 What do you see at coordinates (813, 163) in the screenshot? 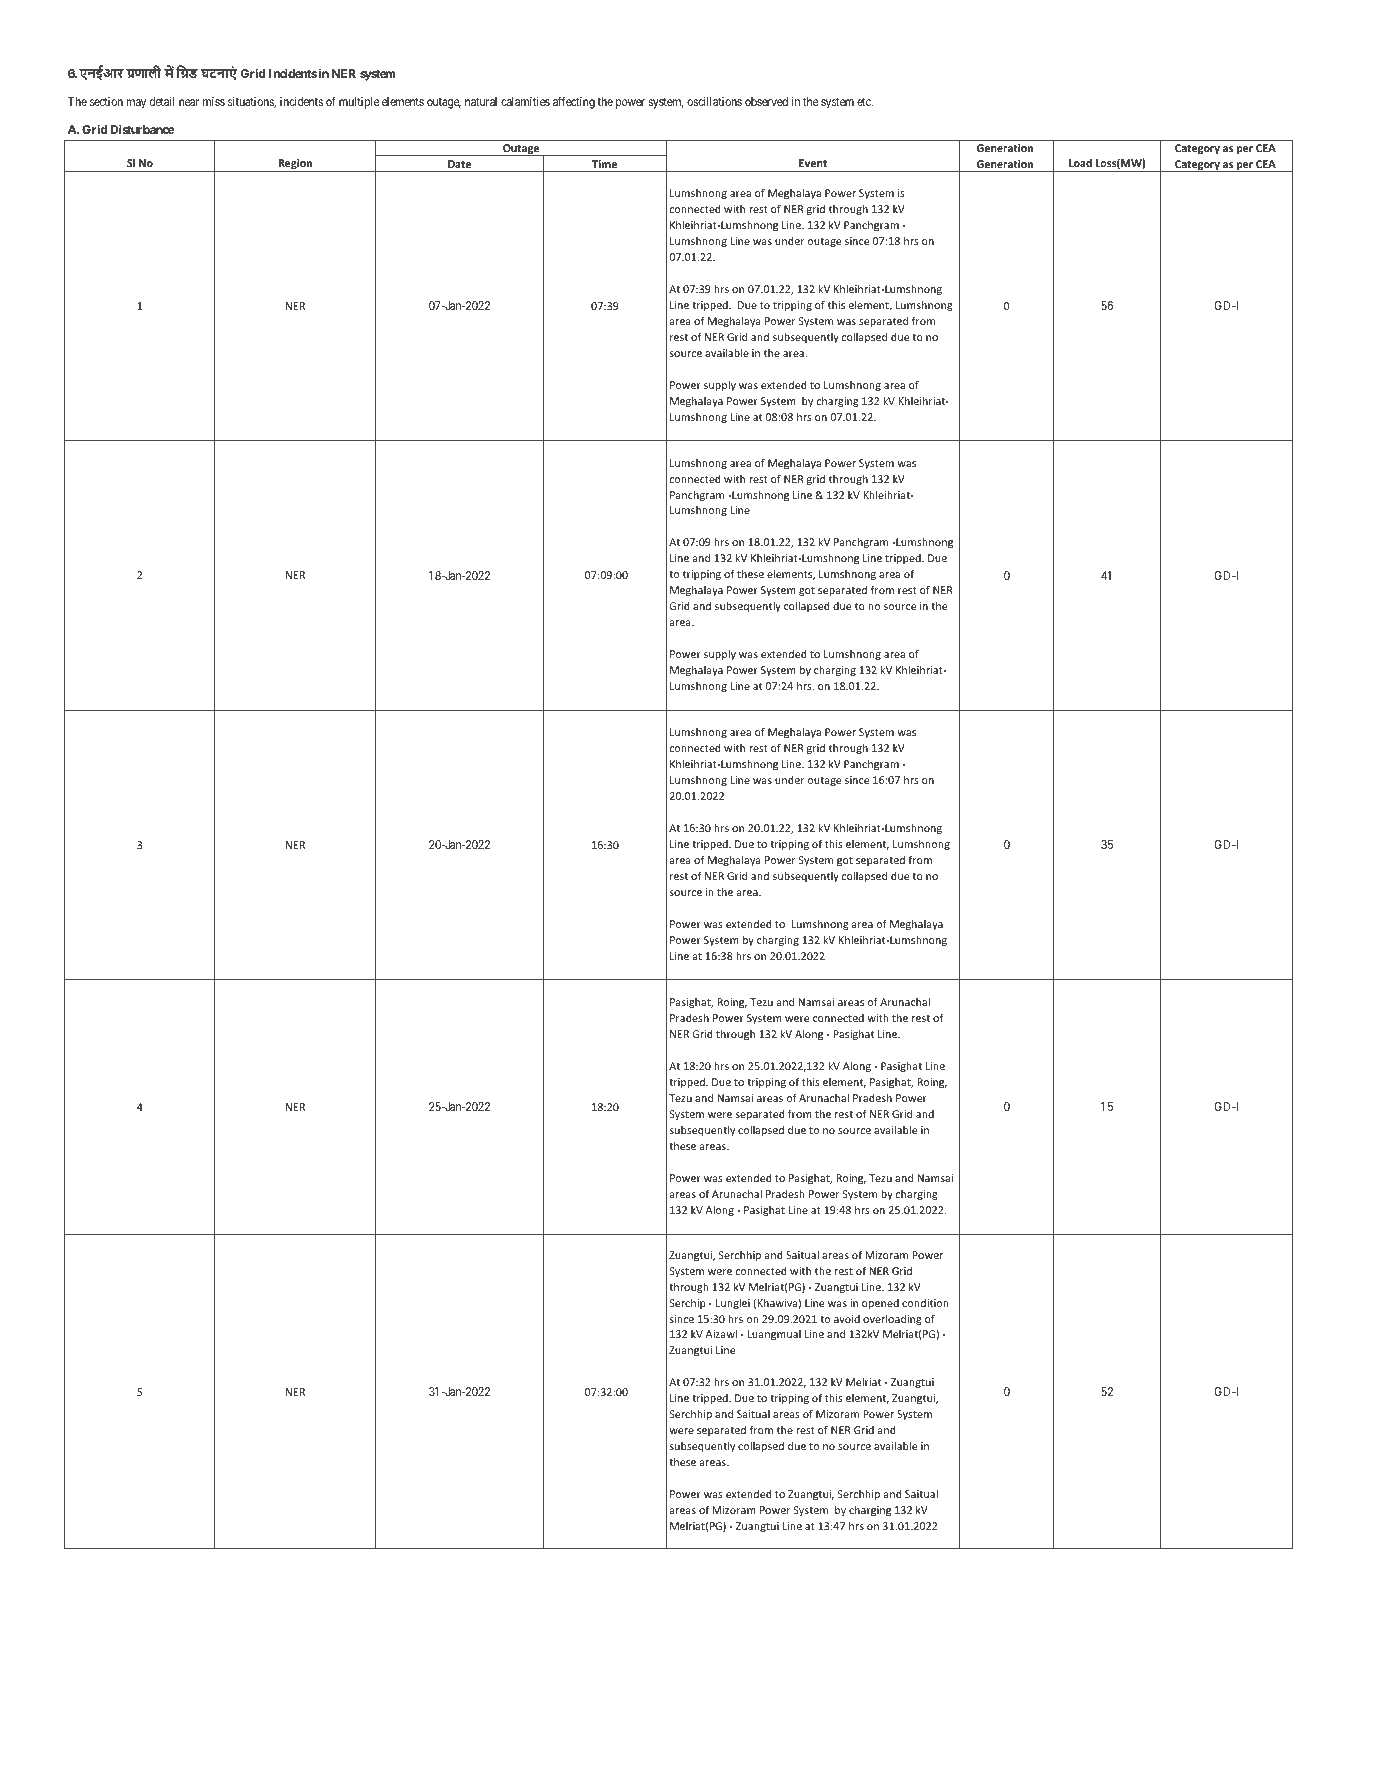
I see `Event` at bounding box center [813, 163].
